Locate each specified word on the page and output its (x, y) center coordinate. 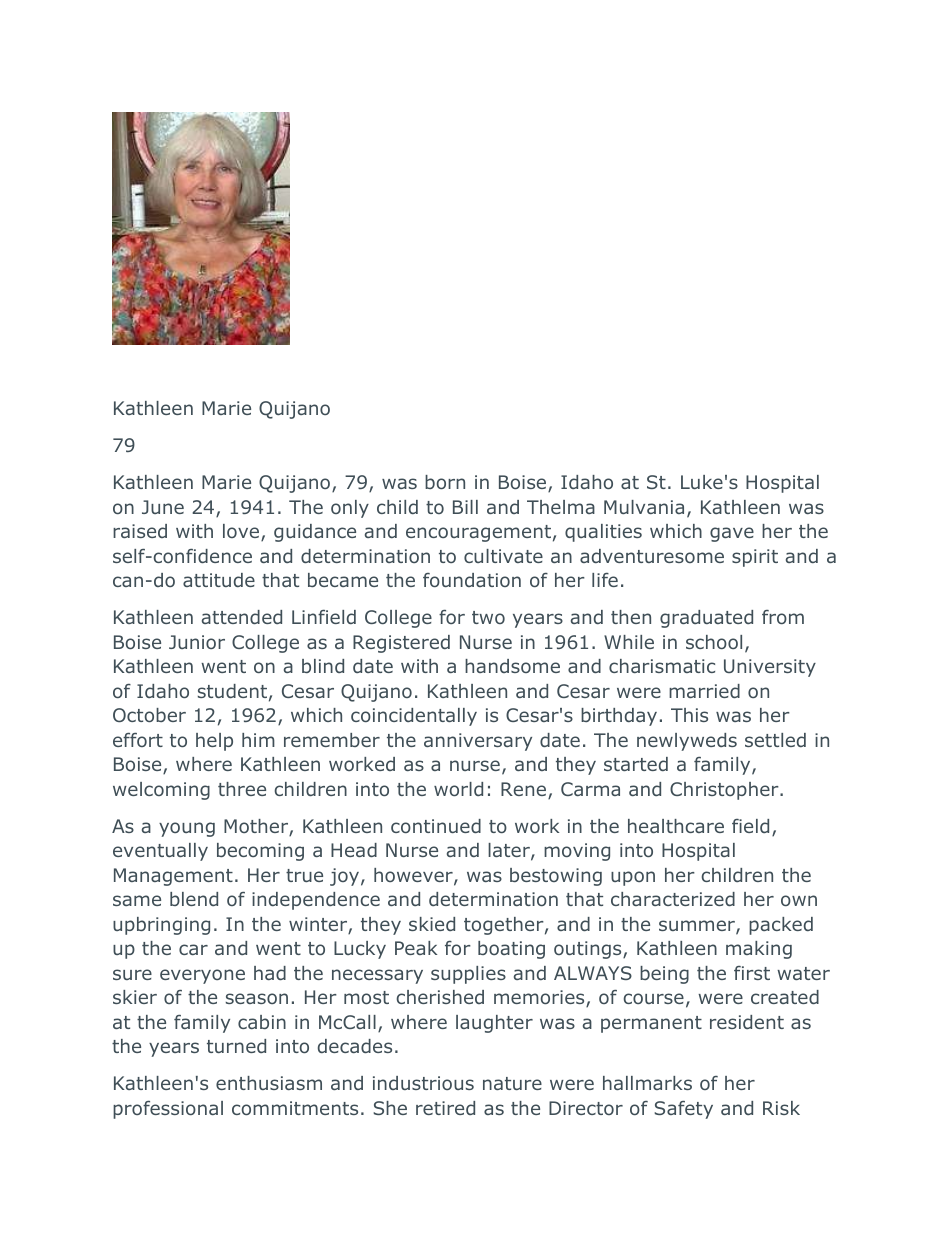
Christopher (725, 791)
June (163, 507)
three (242, 789)
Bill (465, 507)
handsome (512, 666)
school (714, 642)
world (458, 789)
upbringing (161, 926)
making (759, 950)
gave (732, 534)
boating (511, 950)
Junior (197, 642)
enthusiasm (269, 1083)
